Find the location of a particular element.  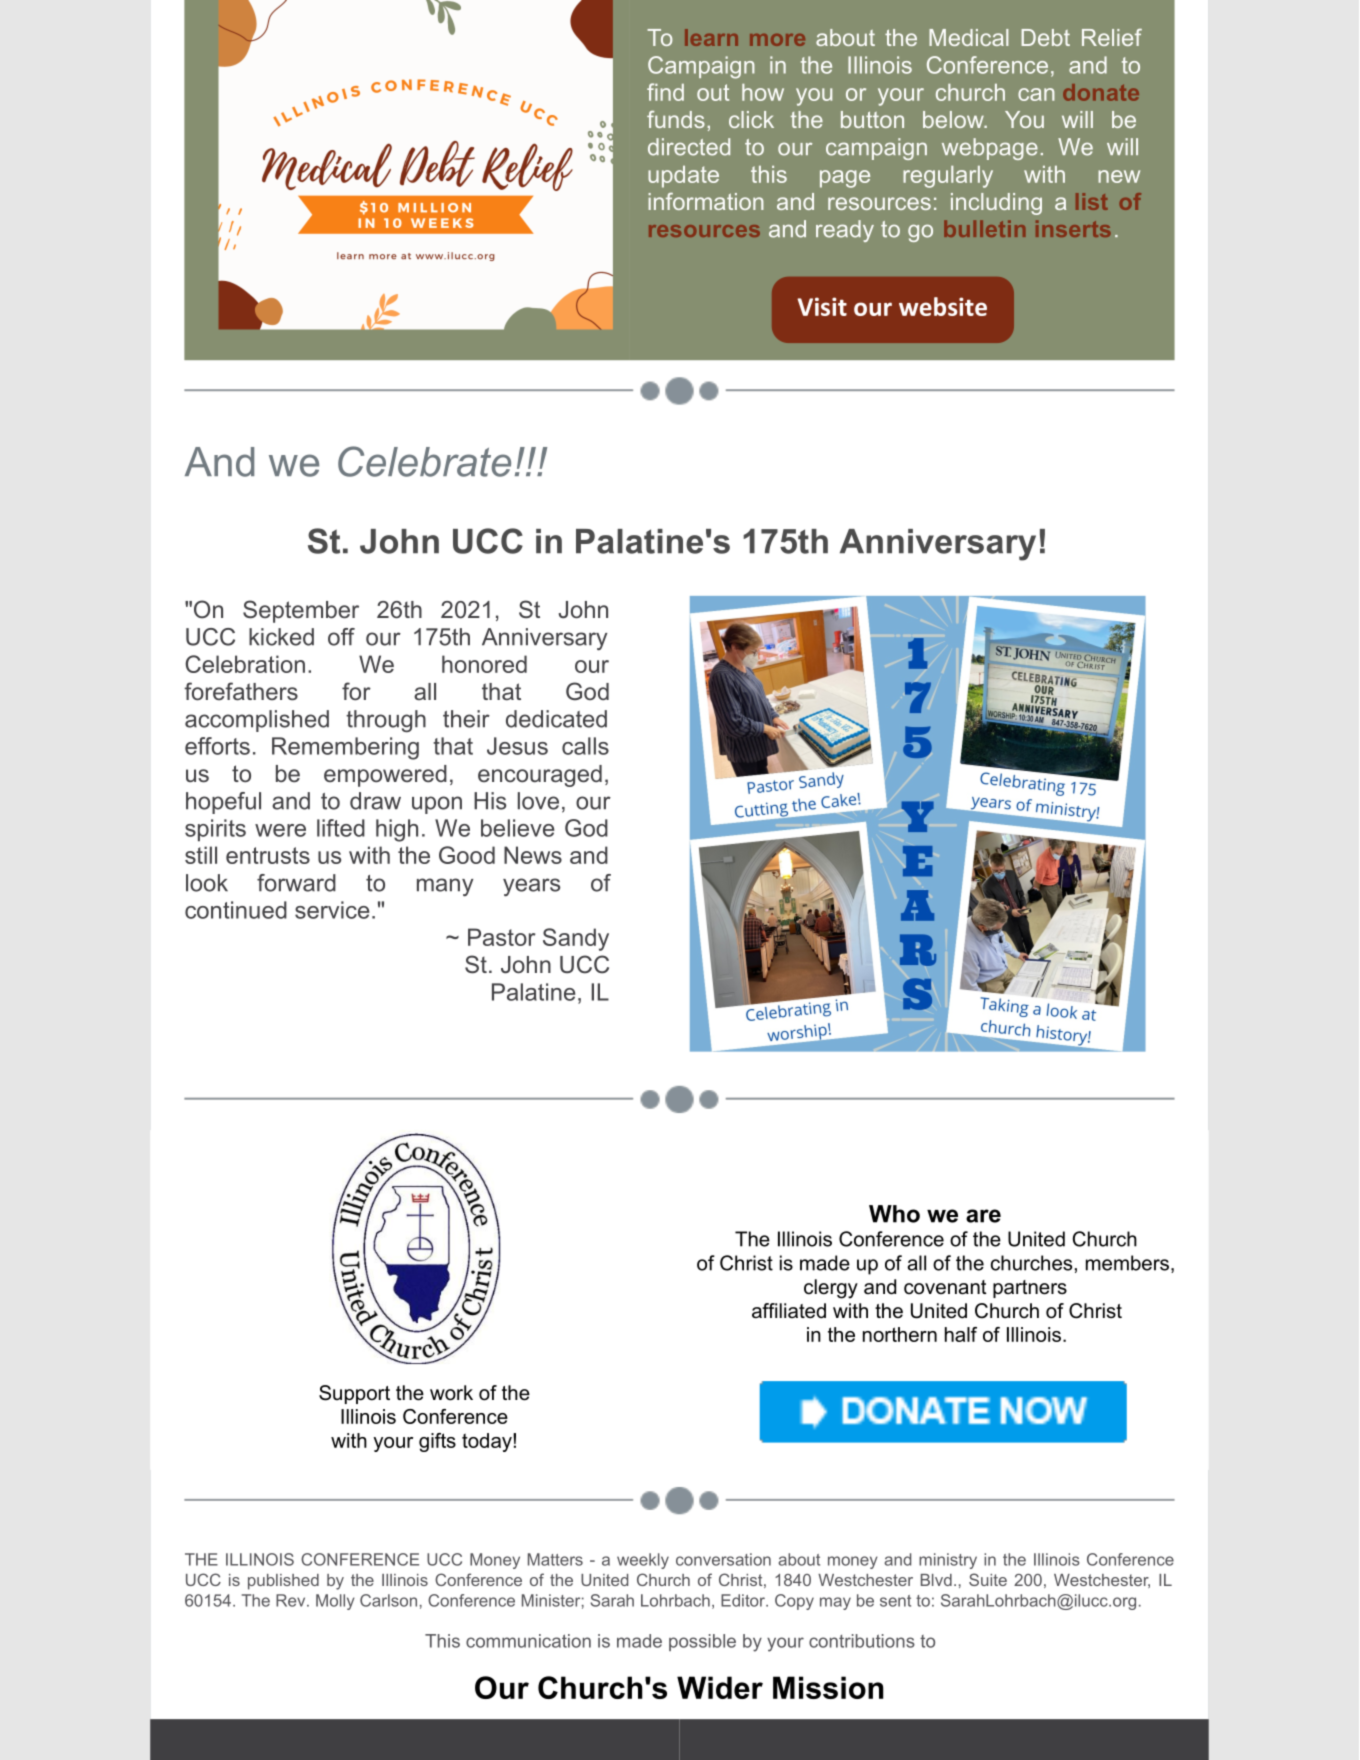

Molly is located at coordinates (335, 1602).
